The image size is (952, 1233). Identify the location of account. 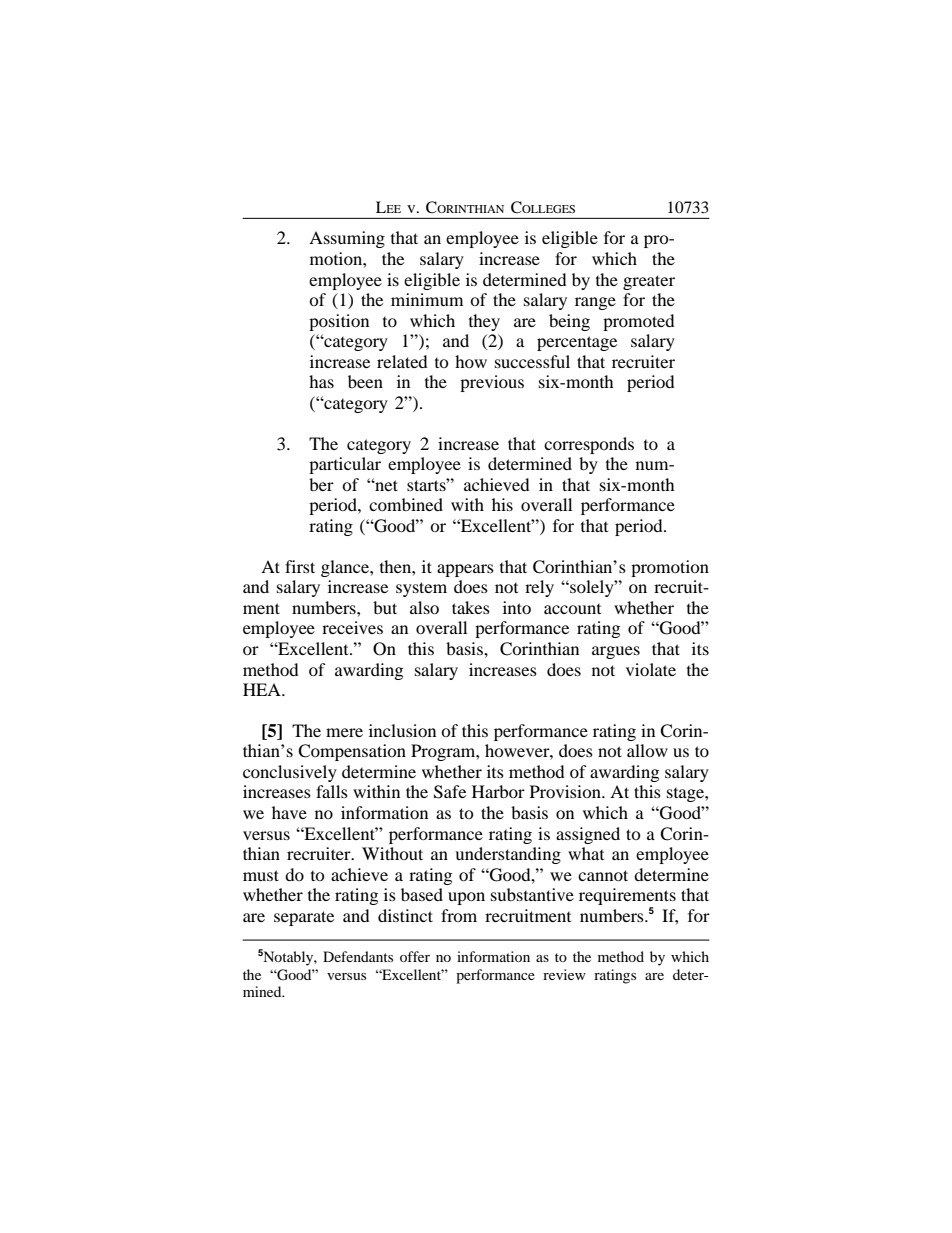
(572, 609).
